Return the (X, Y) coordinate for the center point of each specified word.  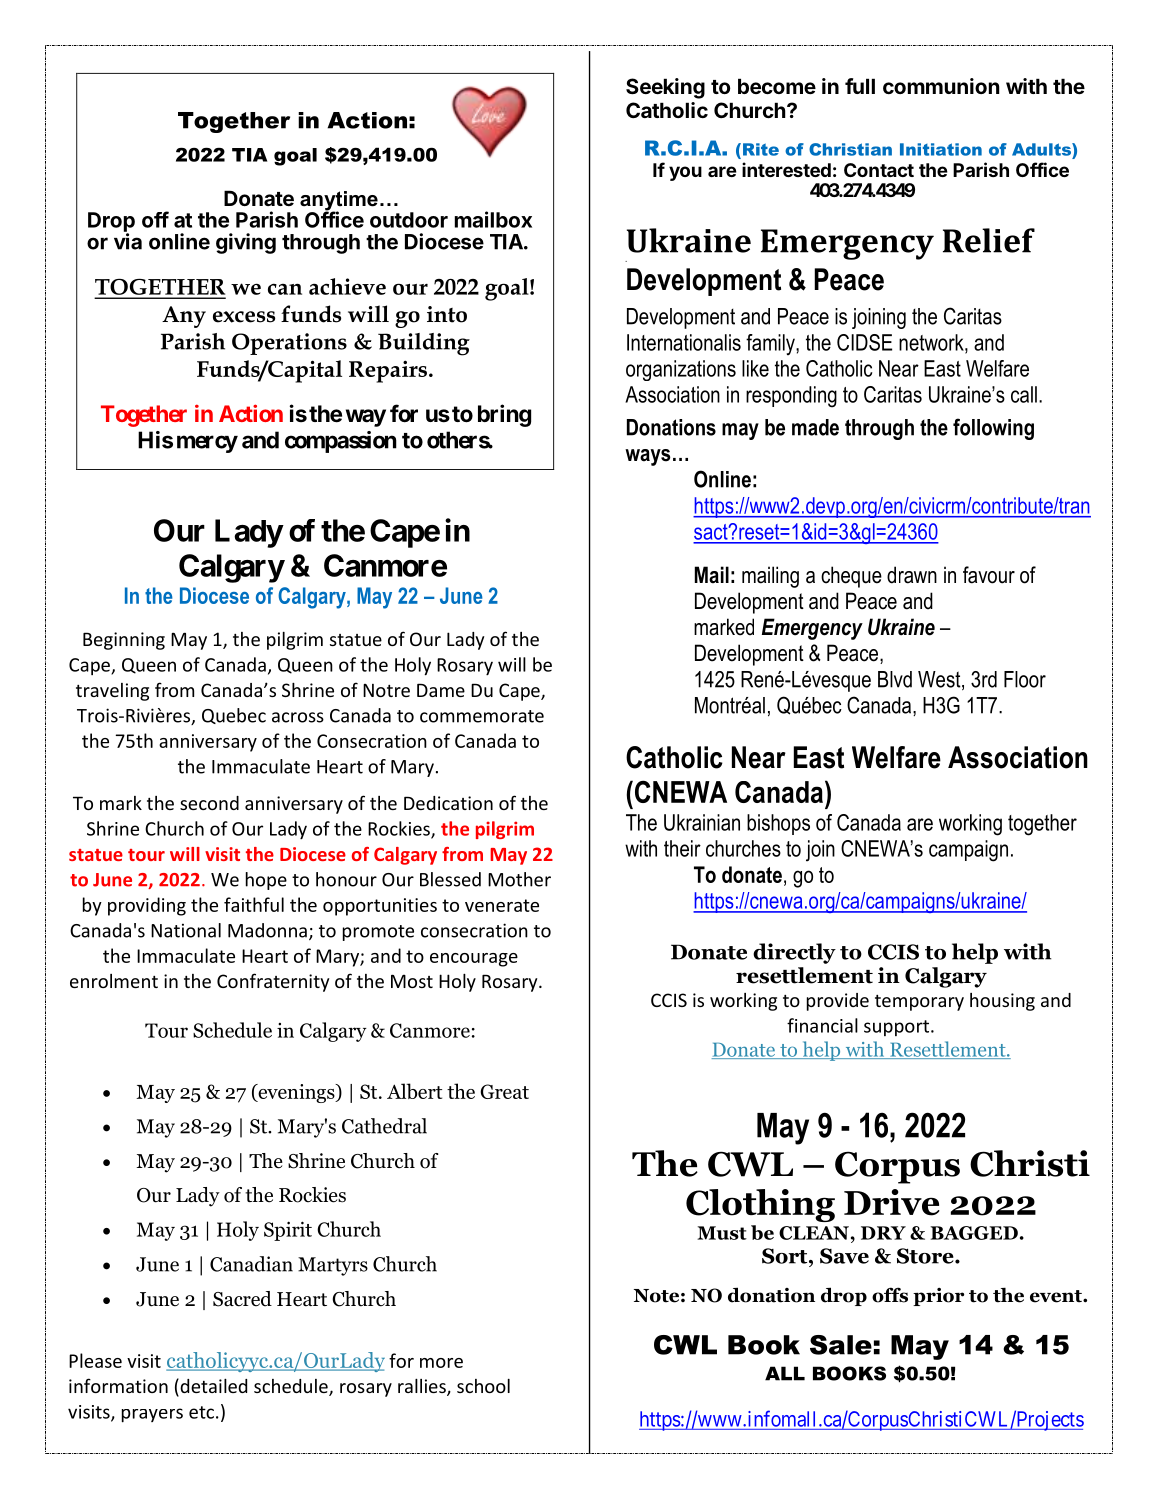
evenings (296, 1093)
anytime (339, 202)
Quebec (234, 716)
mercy (207, 444)
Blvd (895, 679)
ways (647, 457)
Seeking (665, 88)
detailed (212, 1387)
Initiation (941, 149)
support (896, 1028)
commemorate (482, 716)
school (483, 1386)
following (993, 429)
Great (504, 1091)
